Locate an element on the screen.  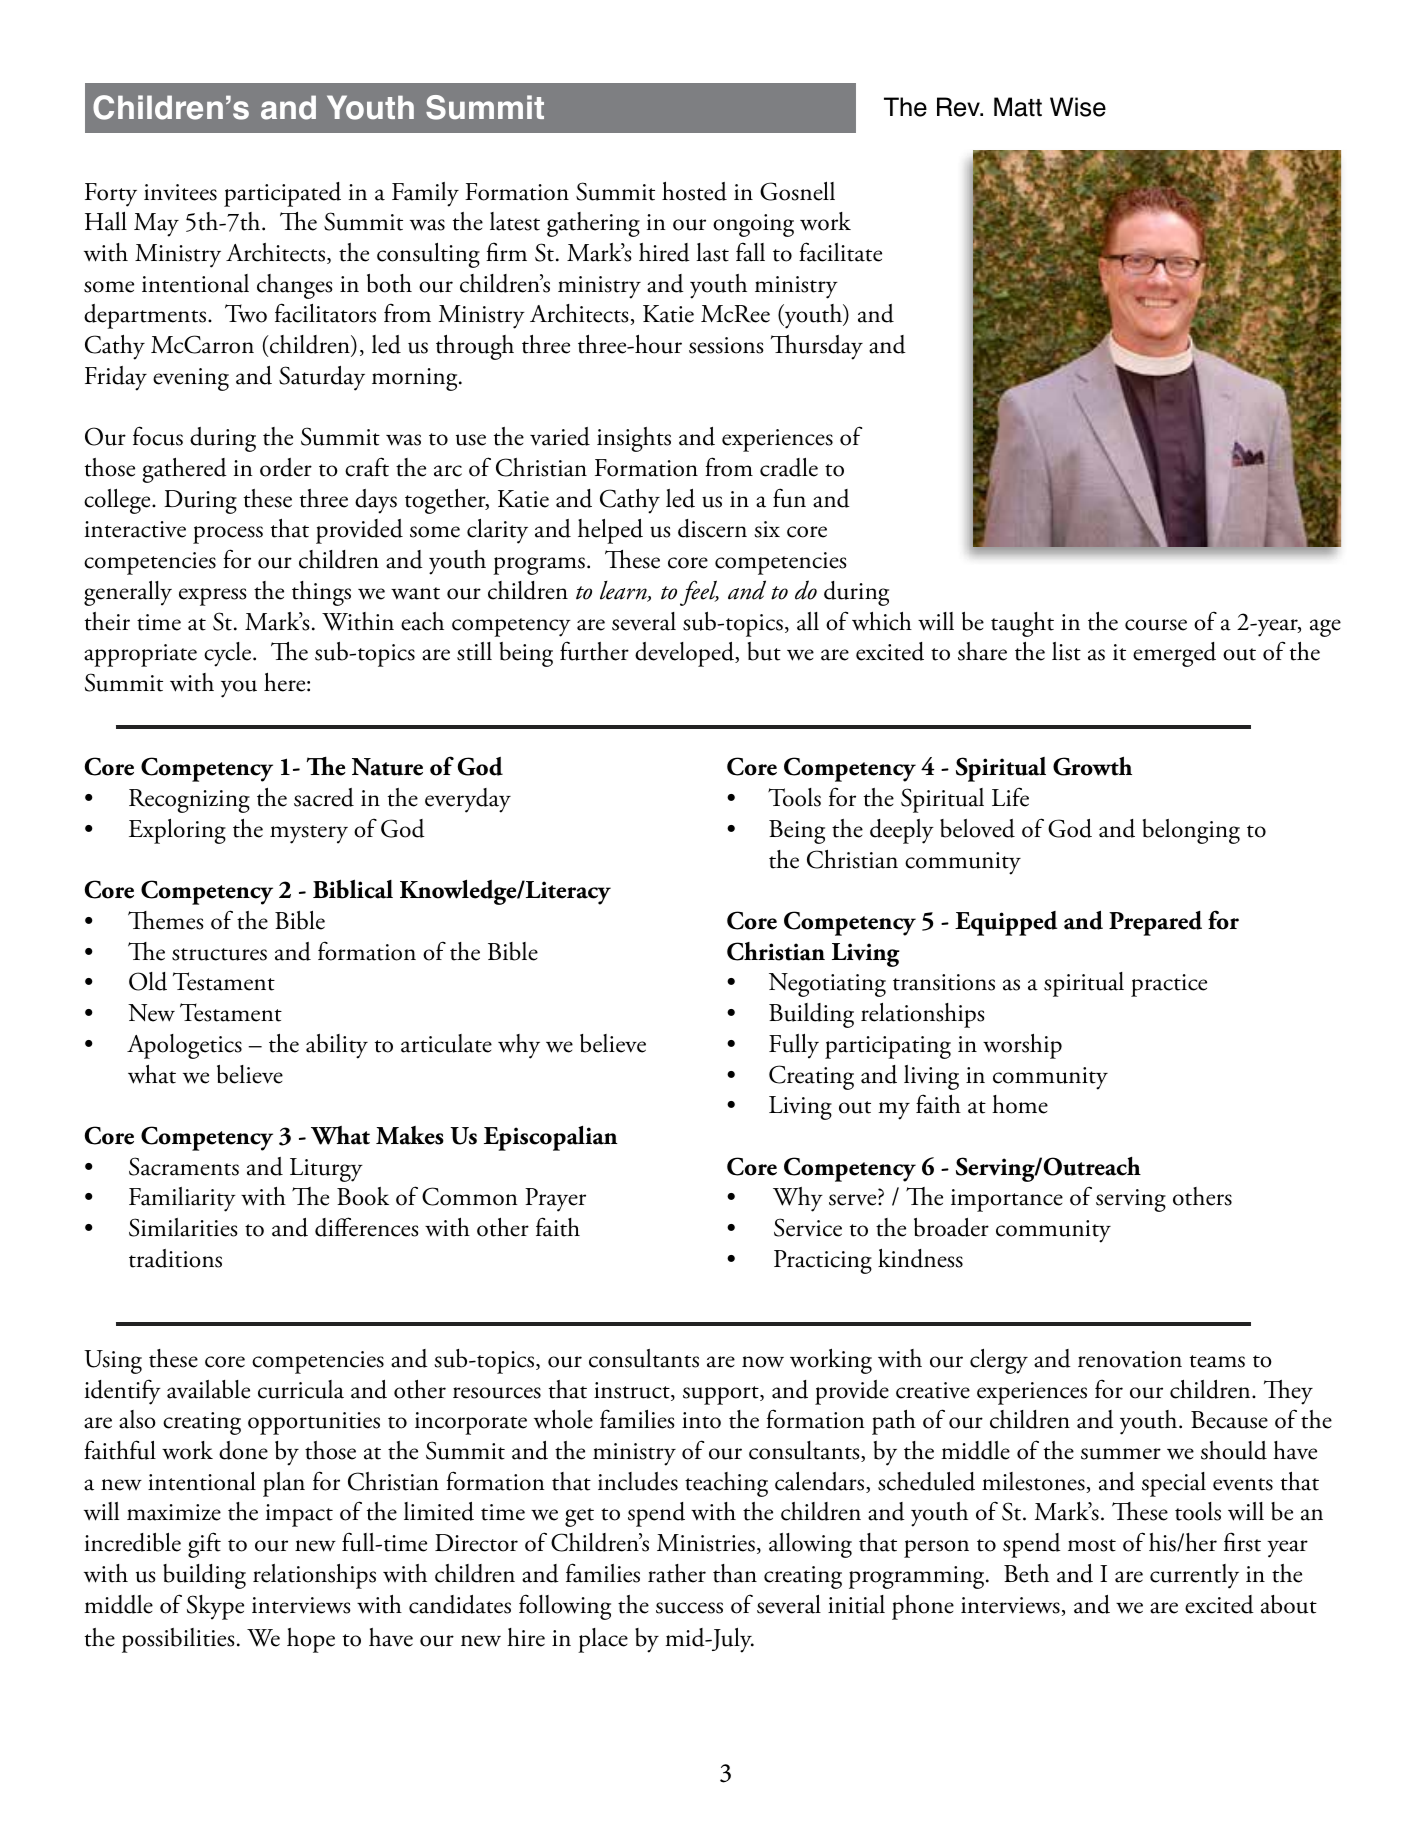
currently is located at coordinates (1194, 1576).
